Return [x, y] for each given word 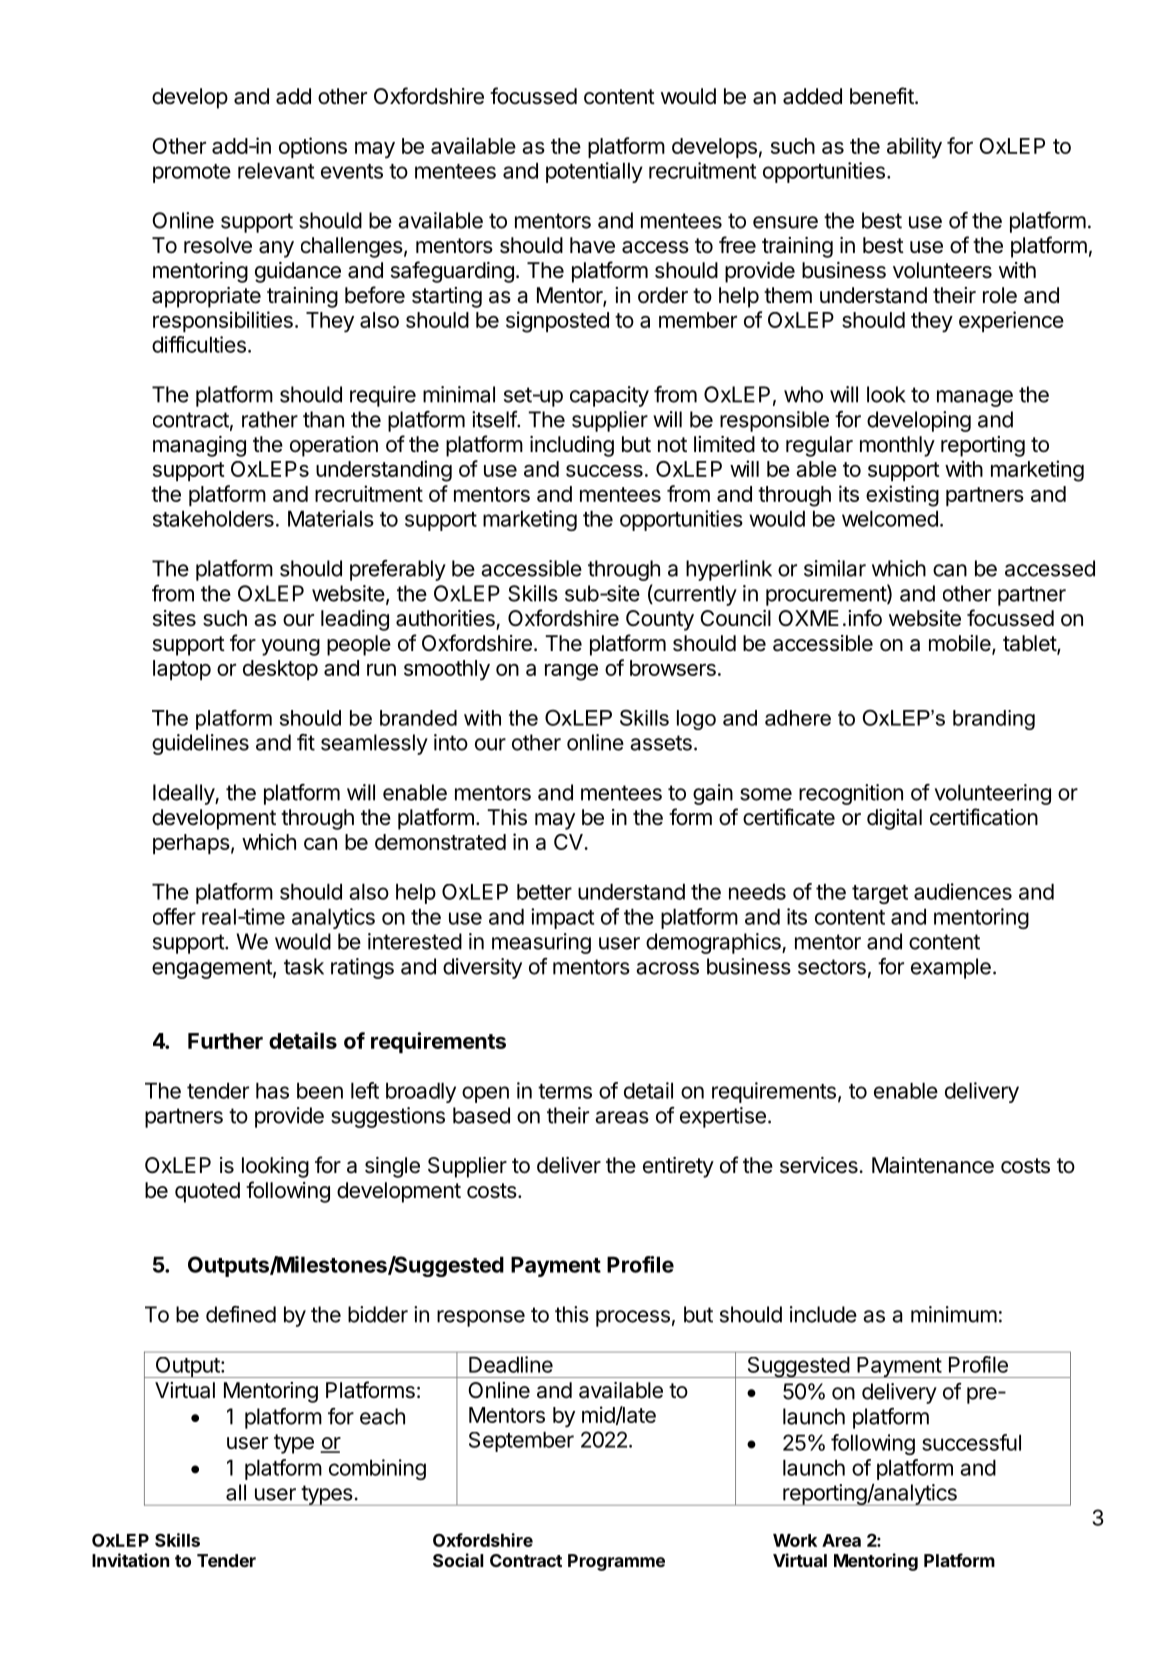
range [571, 672]
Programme [616, 1562]
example [951, 968]
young [290, 647]
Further [225, 1041]
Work [795, 1540]
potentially [594, 172]
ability [914, 148]
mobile [961, 644]
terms [565, 1091]
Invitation [130, 1560]
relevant [276, 170]
